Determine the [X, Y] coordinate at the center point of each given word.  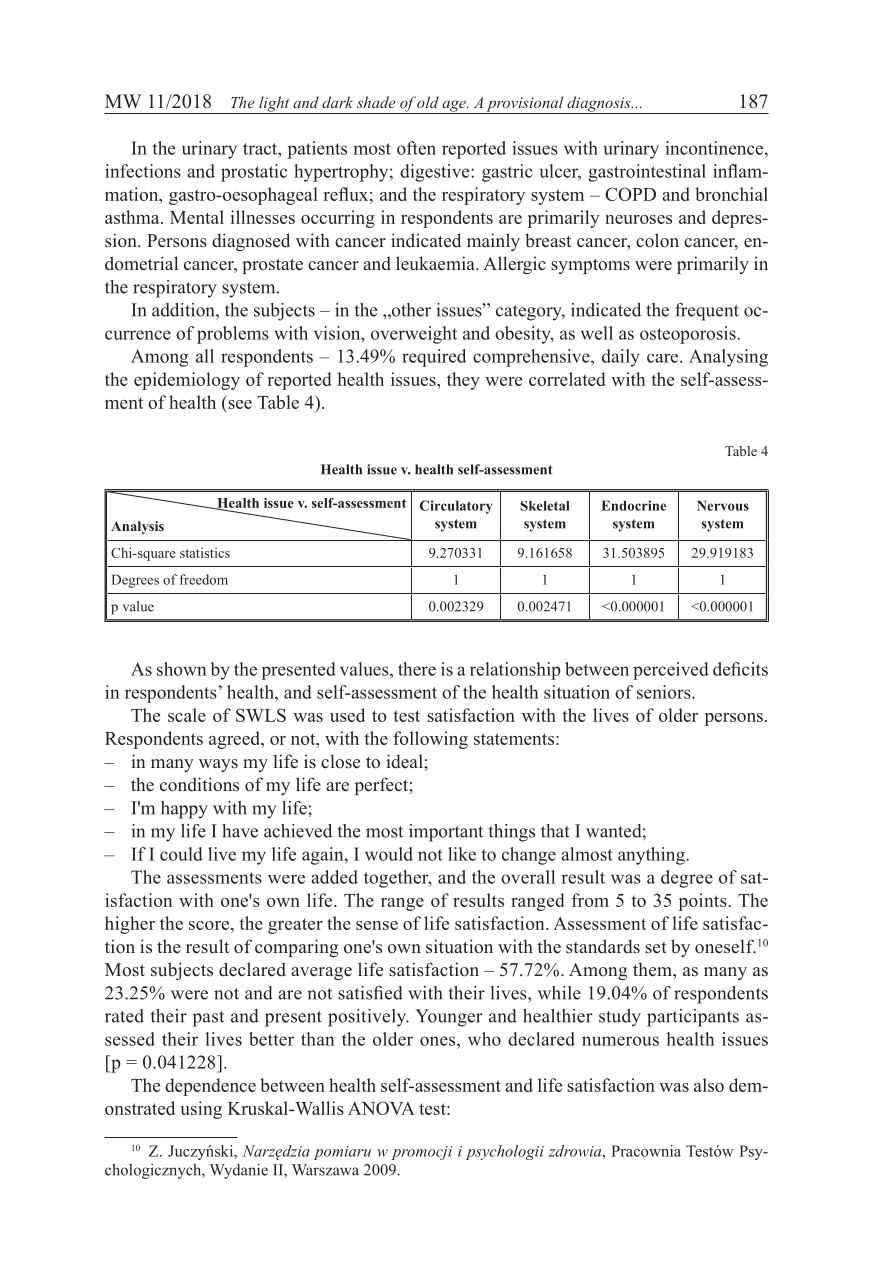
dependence [210, 1087]
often [416, 148]
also [709, 1085]
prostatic [254, 173]
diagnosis [599, 105]
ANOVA [381, 1108]
